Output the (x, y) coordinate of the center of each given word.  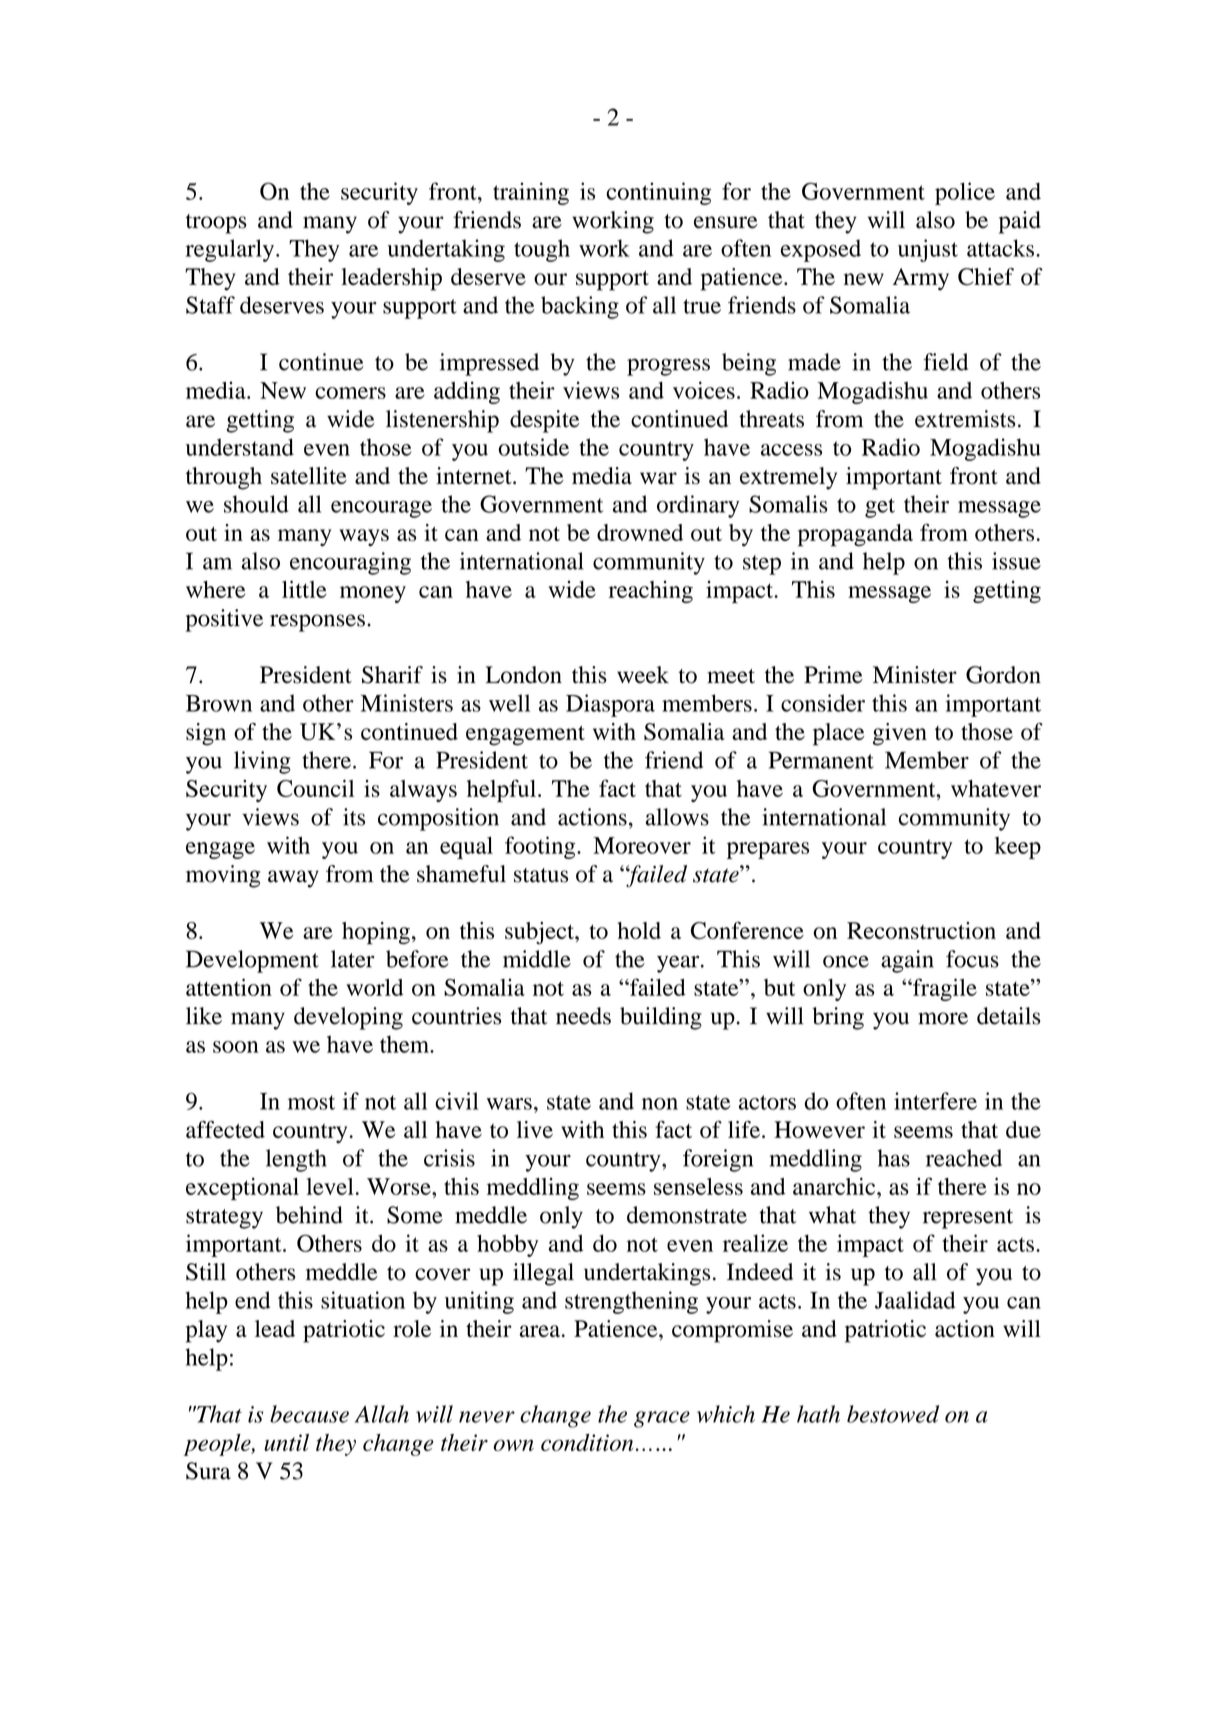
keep (1018, 848)
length (296, 1160)
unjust (928, 250)
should (256, 504)
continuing (658, 193)
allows (677, 817)
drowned (640, 532)
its (354, 817)
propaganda (855, 535)
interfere (935, 1101)
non (660, 1104)
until (286, 1442)
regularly (230, 250)
